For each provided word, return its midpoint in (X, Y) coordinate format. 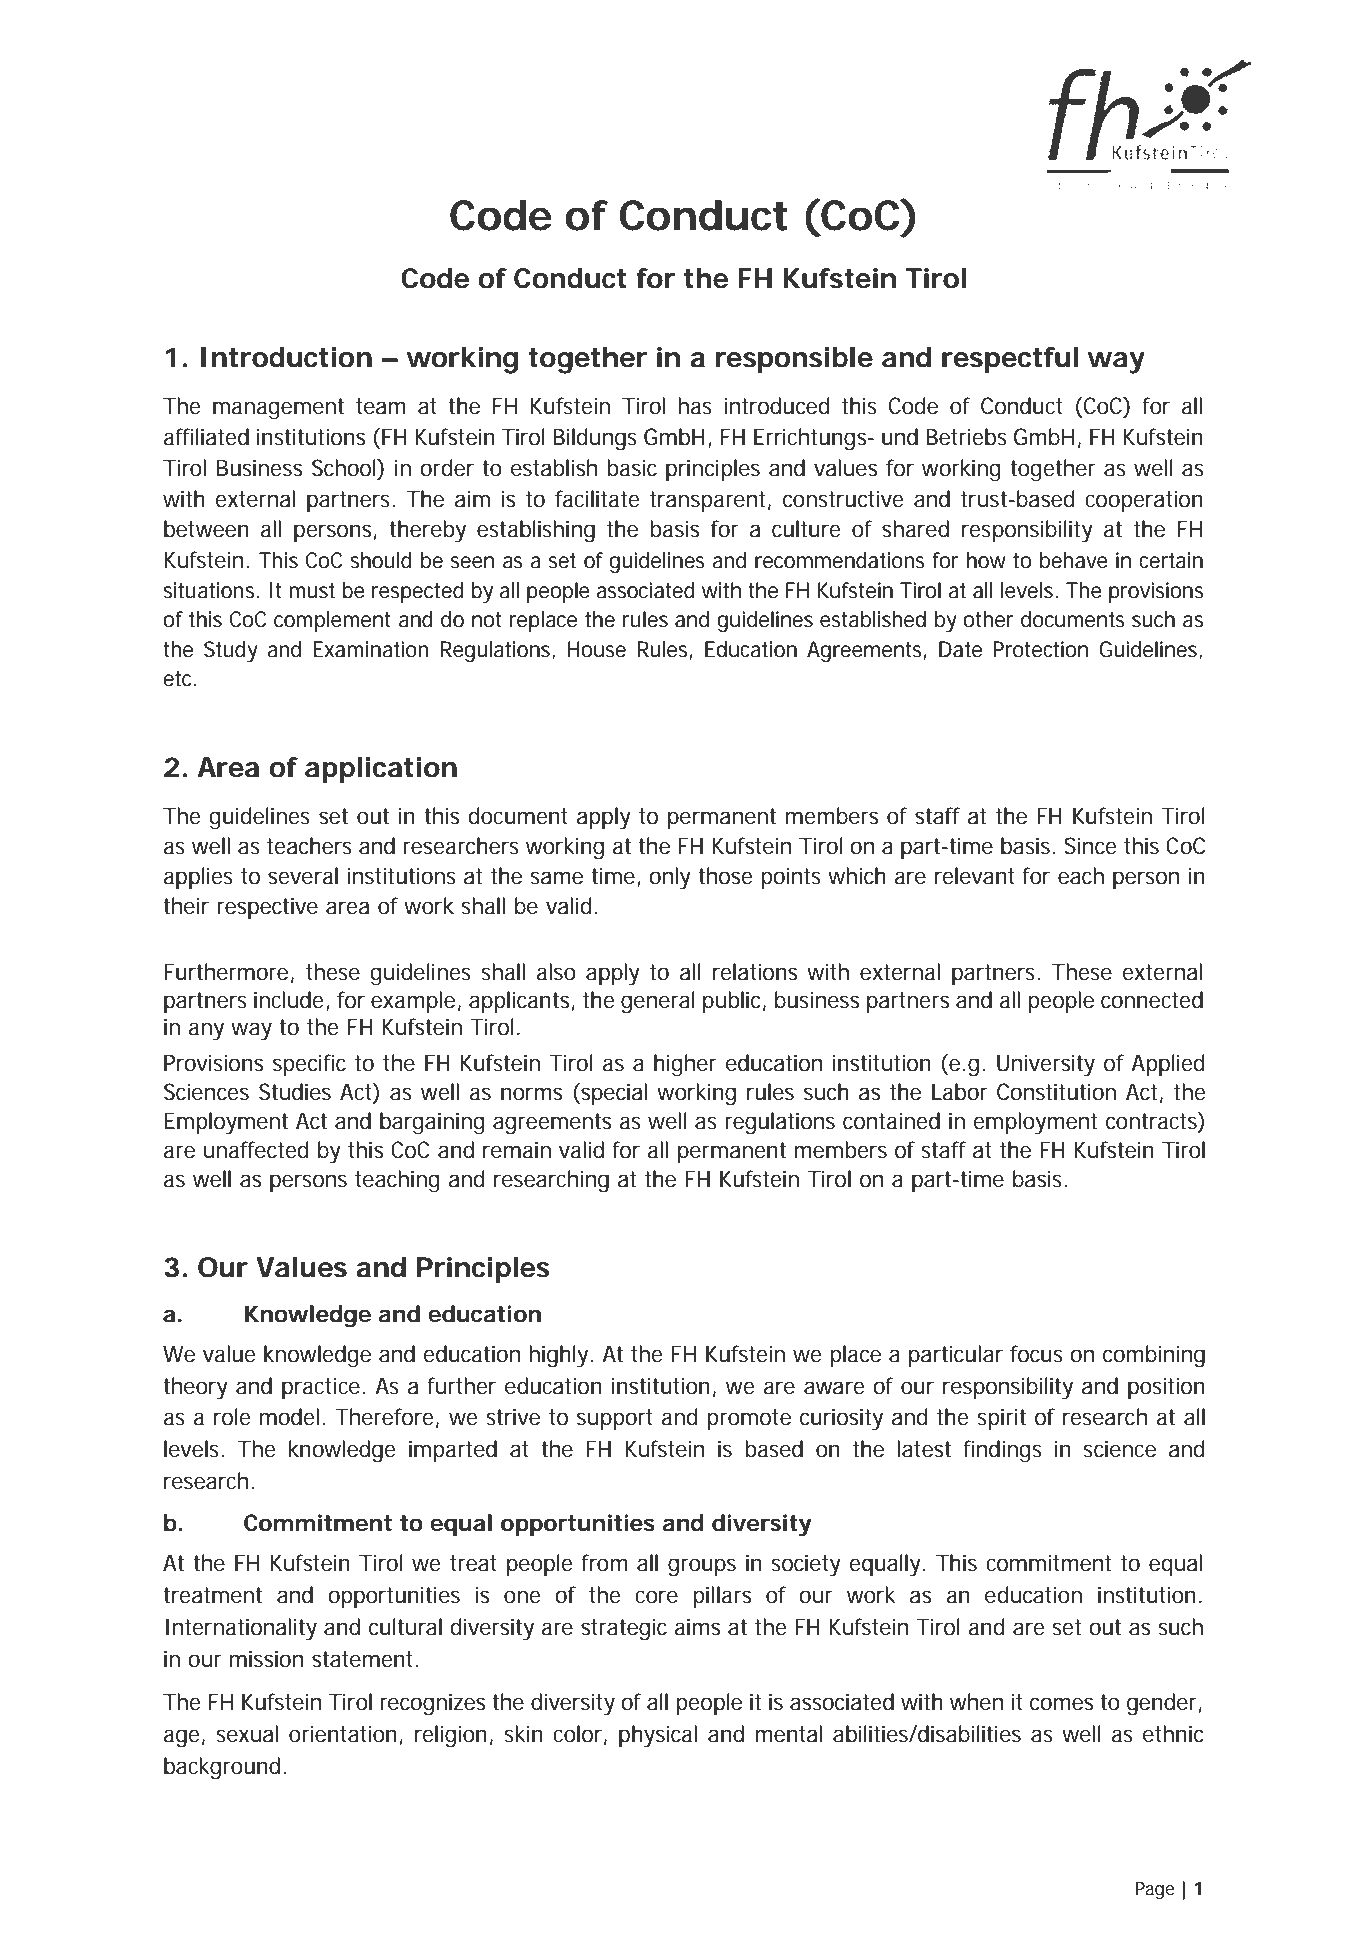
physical (658, 1736)
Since (1090, 846)
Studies (295, 1092)
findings (1002, 1451)
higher (685, 1065)
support (615, 1419)
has (695, 406)
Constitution (1056, 1092)
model (291, 1417)
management (278, 409)
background (224, 1768)
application (381, 770)
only (670, 878)
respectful (1010, 360)
